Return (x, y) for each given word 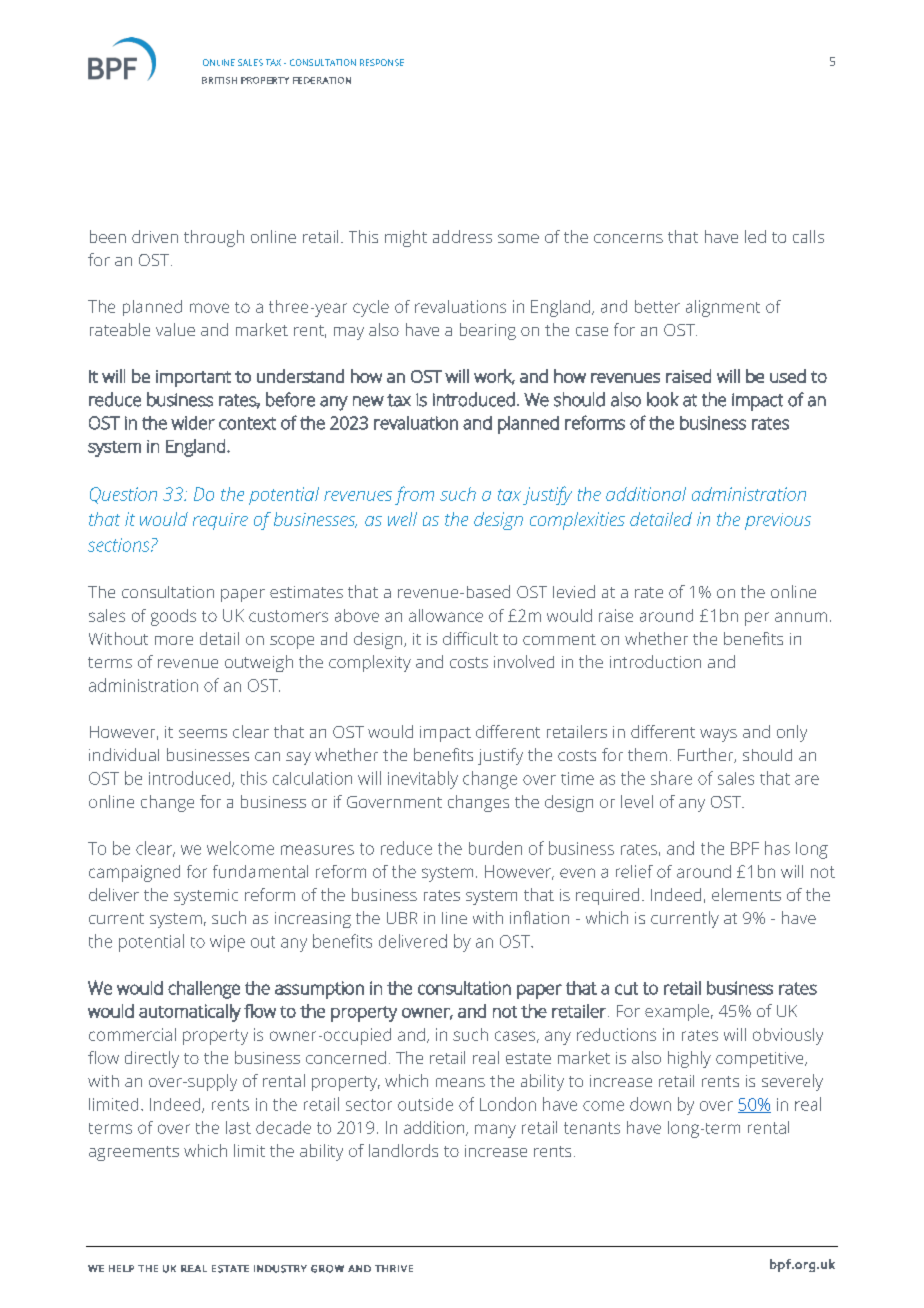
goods (173, 617)
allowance (446, 615)
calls (808, 236)
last (238, 1127)
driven (155, 236)
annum (801, 617)
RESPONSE (382, 62)
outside (425, 1104)
